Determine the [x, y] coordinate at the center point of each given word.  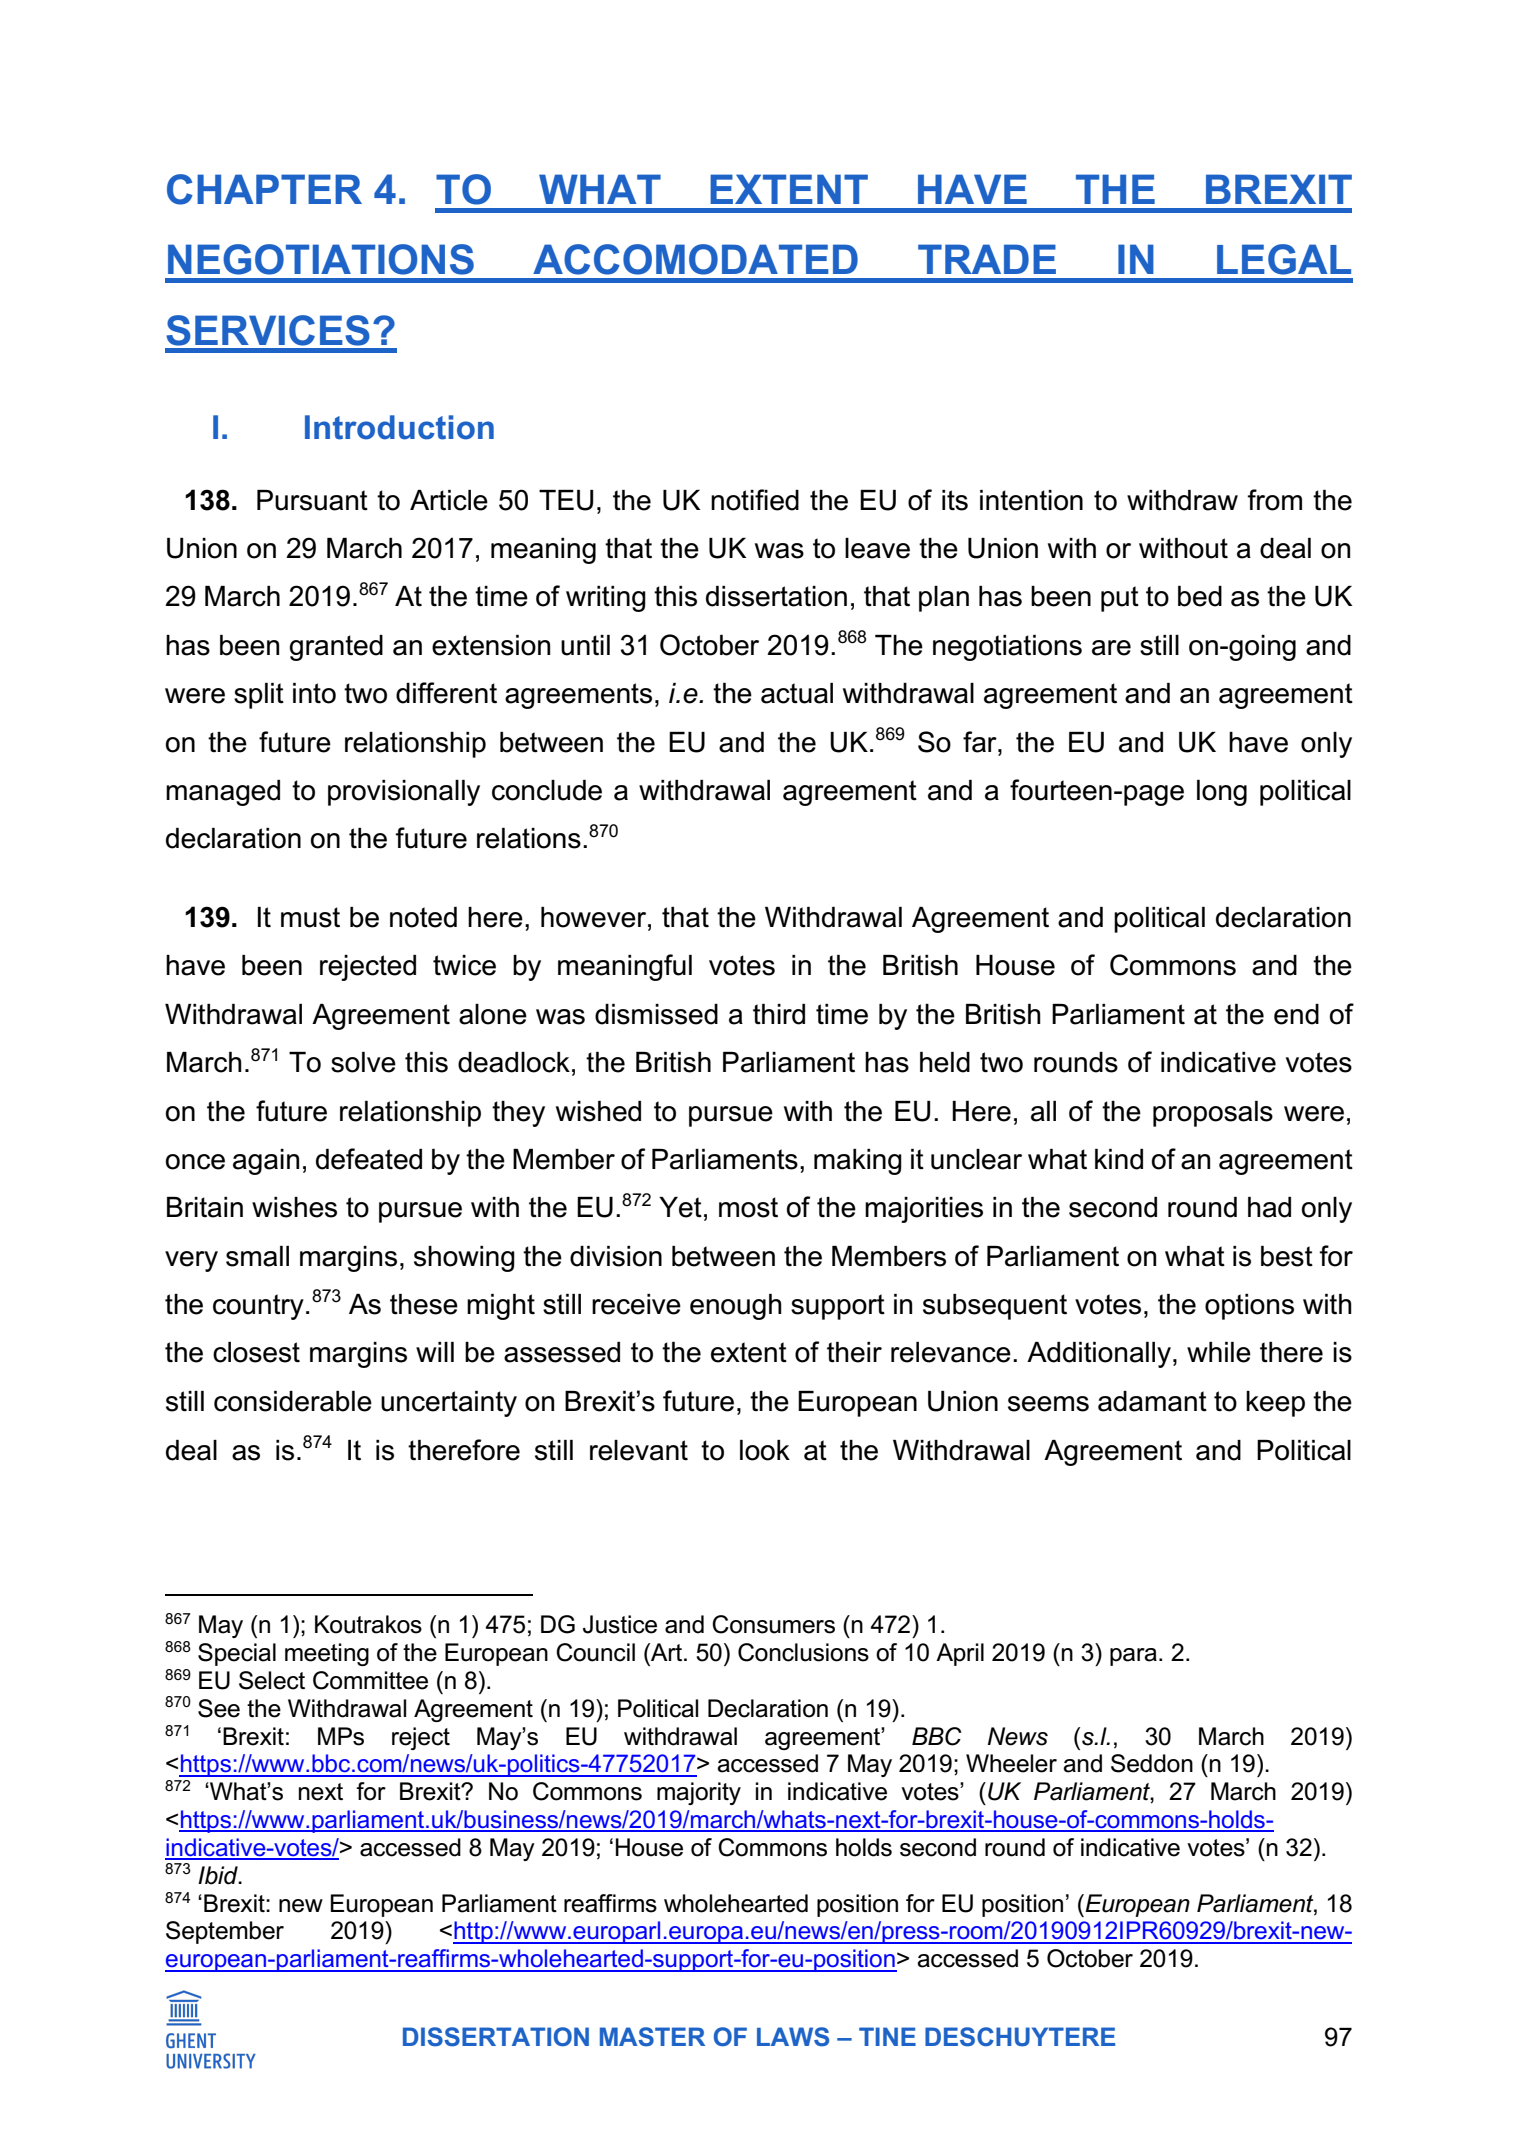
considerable [293, 1401]
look [765, 1450]
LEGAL [1284, 259]
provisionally [404, 793]
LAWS [793, 2037]
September [225, 1932]
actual [797, 693]
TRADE [987, 259]
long [1222, 793]
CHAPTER [264, 189]
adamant [1152, 1401]
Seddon [1152, 1763]
